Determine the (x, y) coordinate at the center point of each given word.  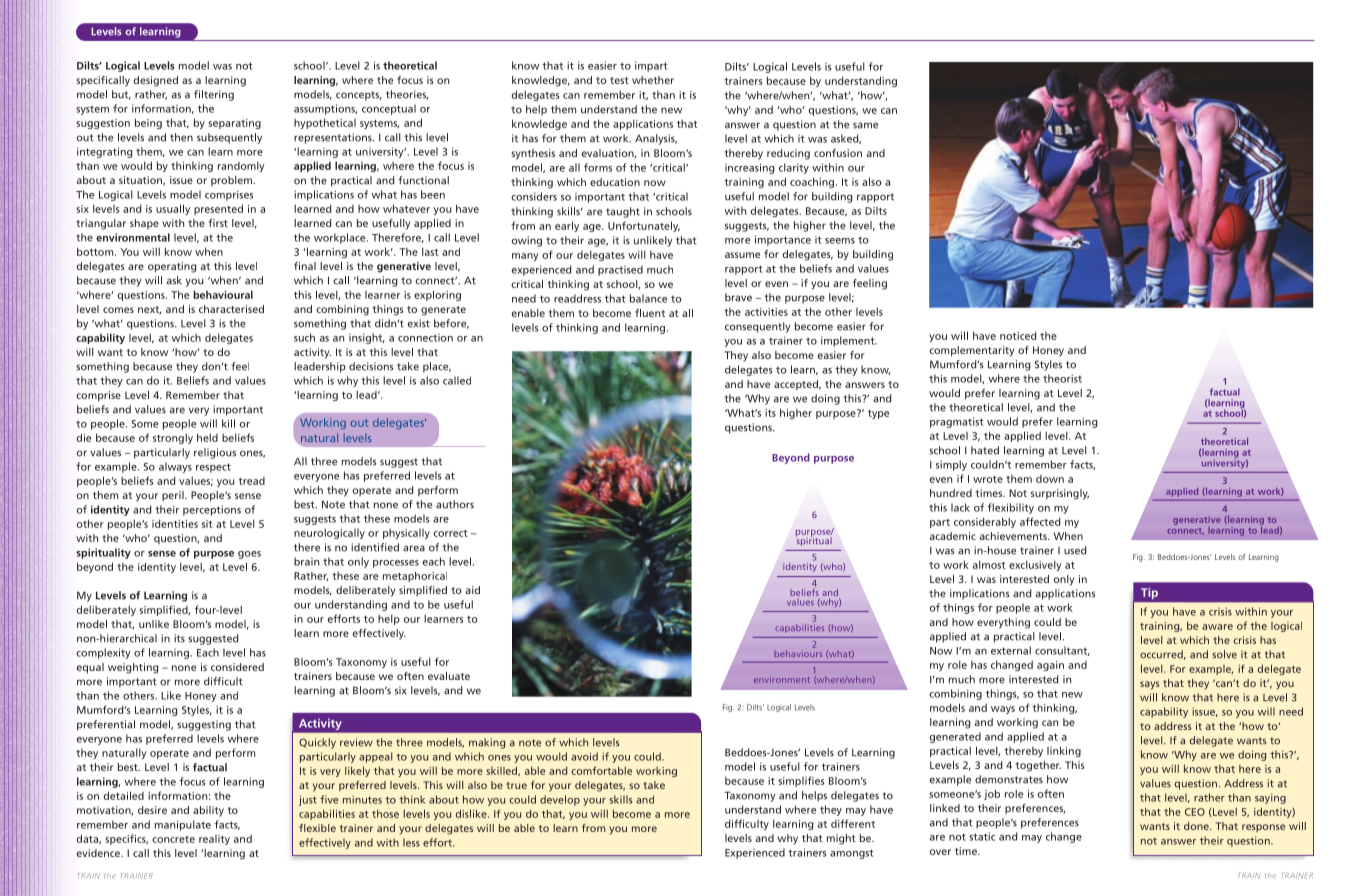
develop (560, 800)
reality (214, 840)
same (865, 125)
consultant (1062, 651)
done (1197, 826)
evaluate (449, 676)
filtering (214, 95)
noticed (1018, 335)
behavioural (223, 294)
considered (237, 667)
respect (213, 468)
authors (455, 504)
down (1050, 479)
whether (653, 80)
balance (648, 298)
